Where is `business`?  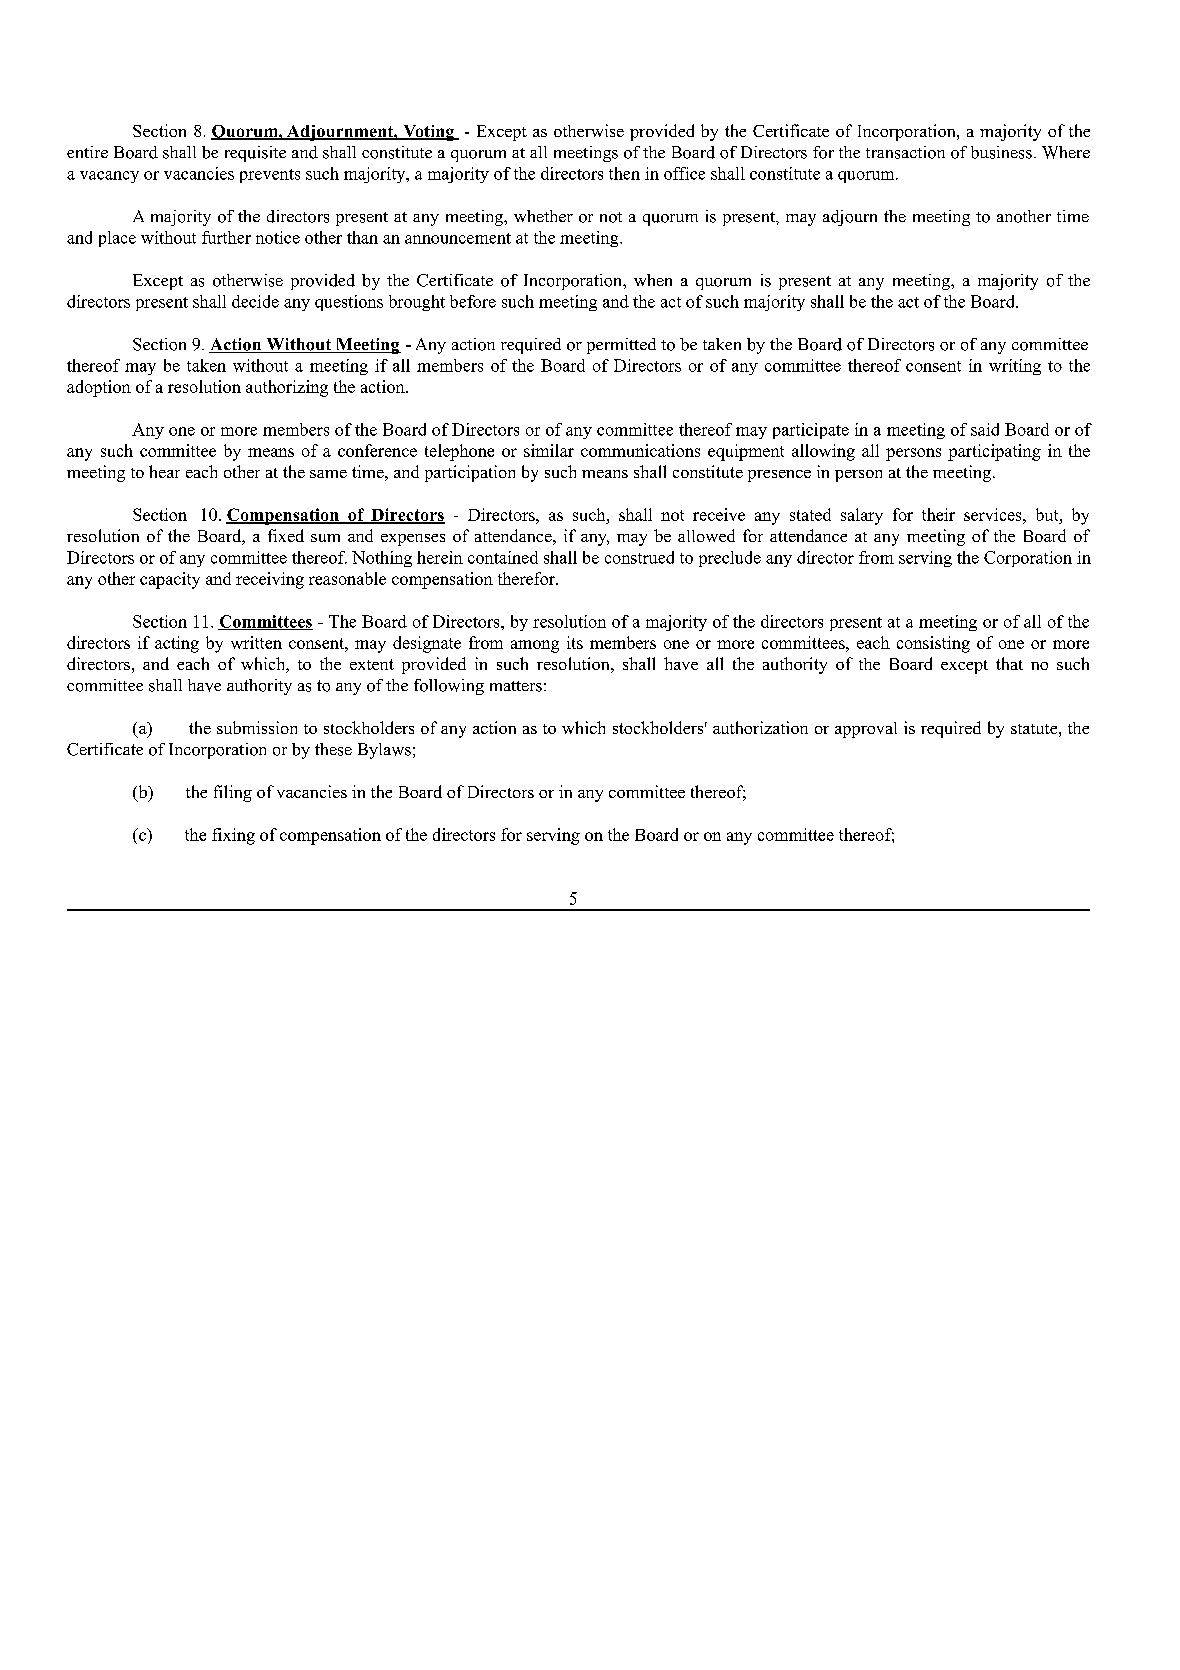 business is located at coordinates (1001, 152).
